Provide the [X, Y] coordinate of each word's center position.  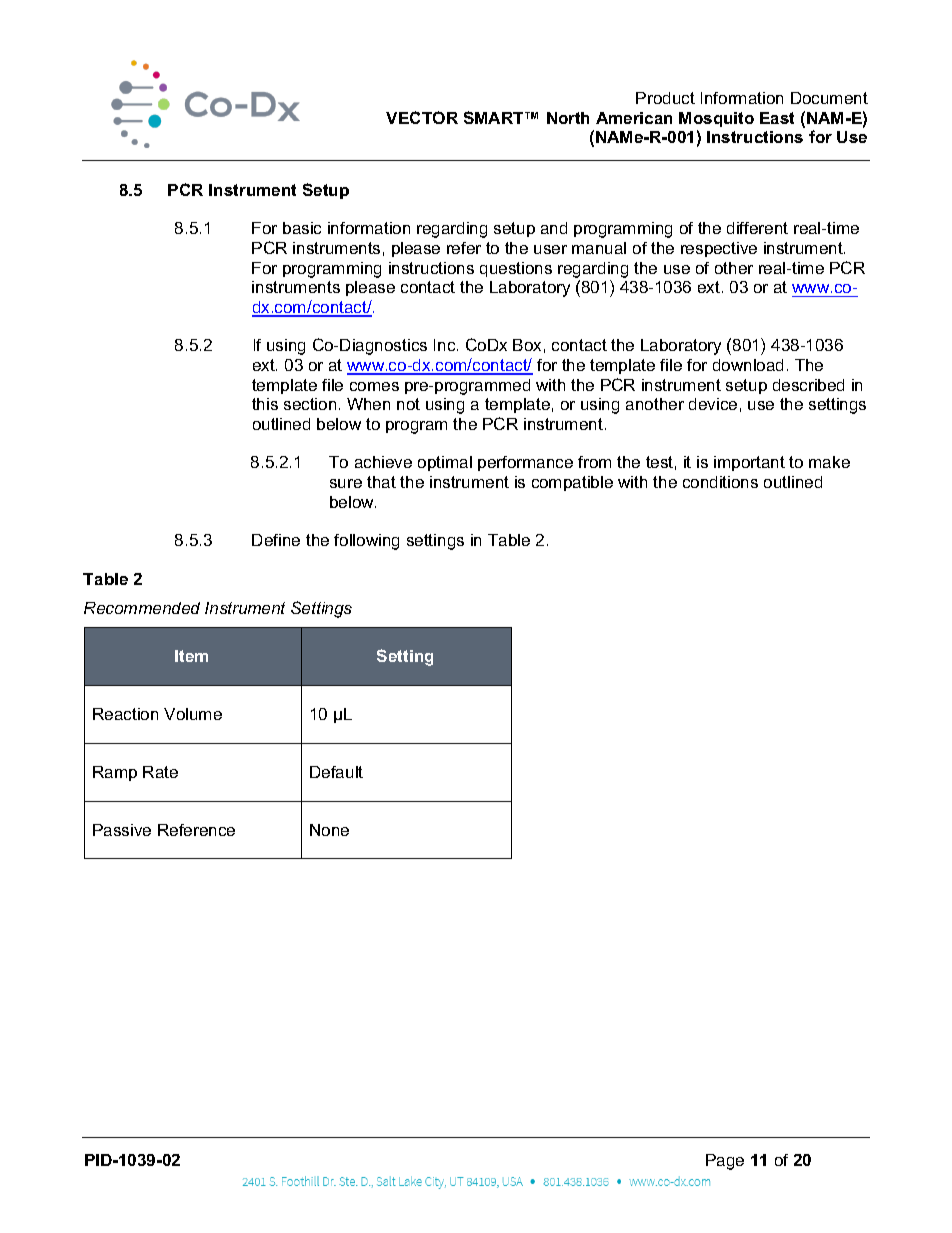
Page [725, 1162]
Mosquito [716, 119]
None [329, 830]
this [265, 404]
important [749, 463]
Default [336, 772]
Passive [122, 830]
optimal [445, 463]
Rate [160, 772]
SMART [495, 117]
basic [302, 228]
